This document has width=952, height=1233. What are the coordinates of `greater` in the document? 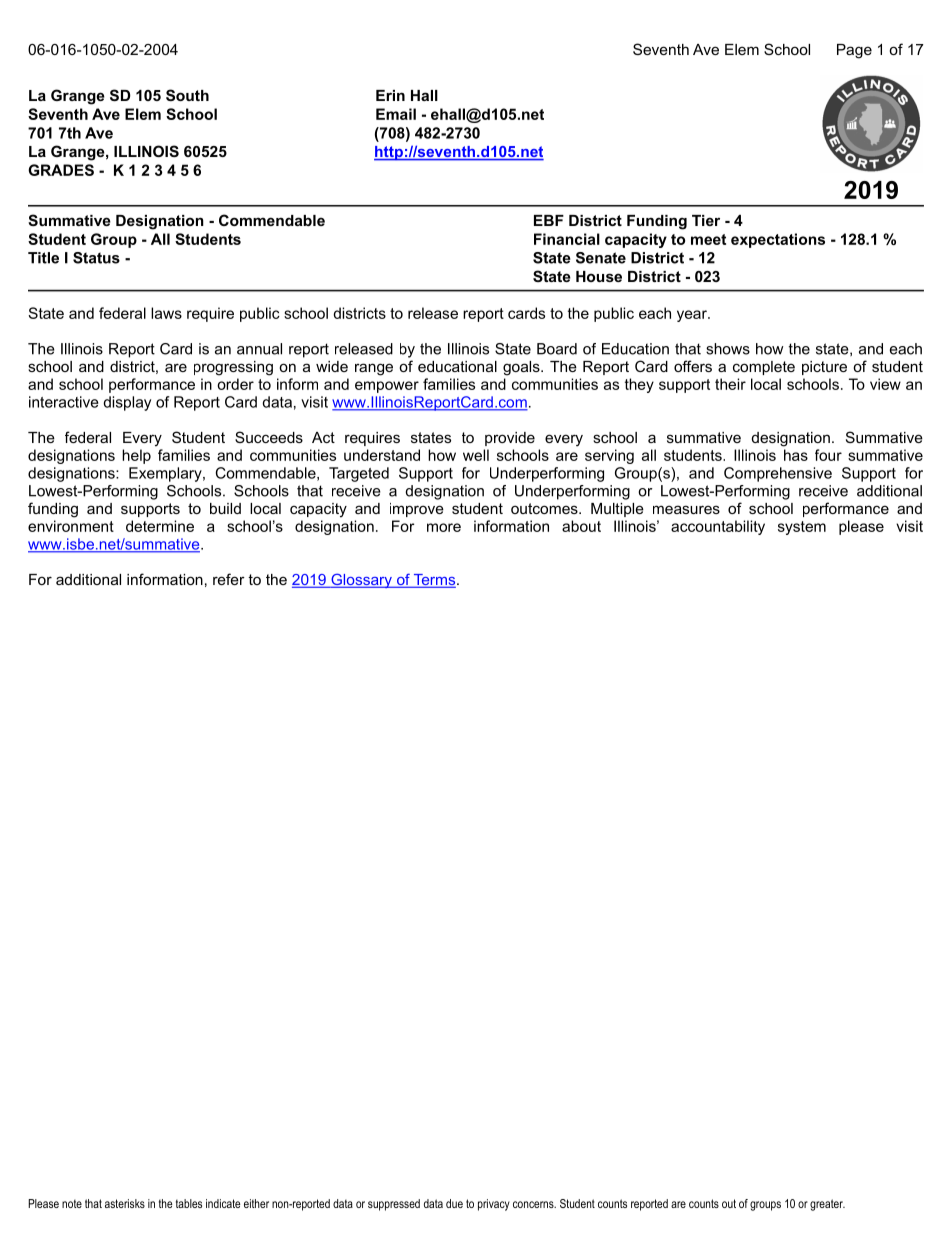 It's located at (827, 1205).
